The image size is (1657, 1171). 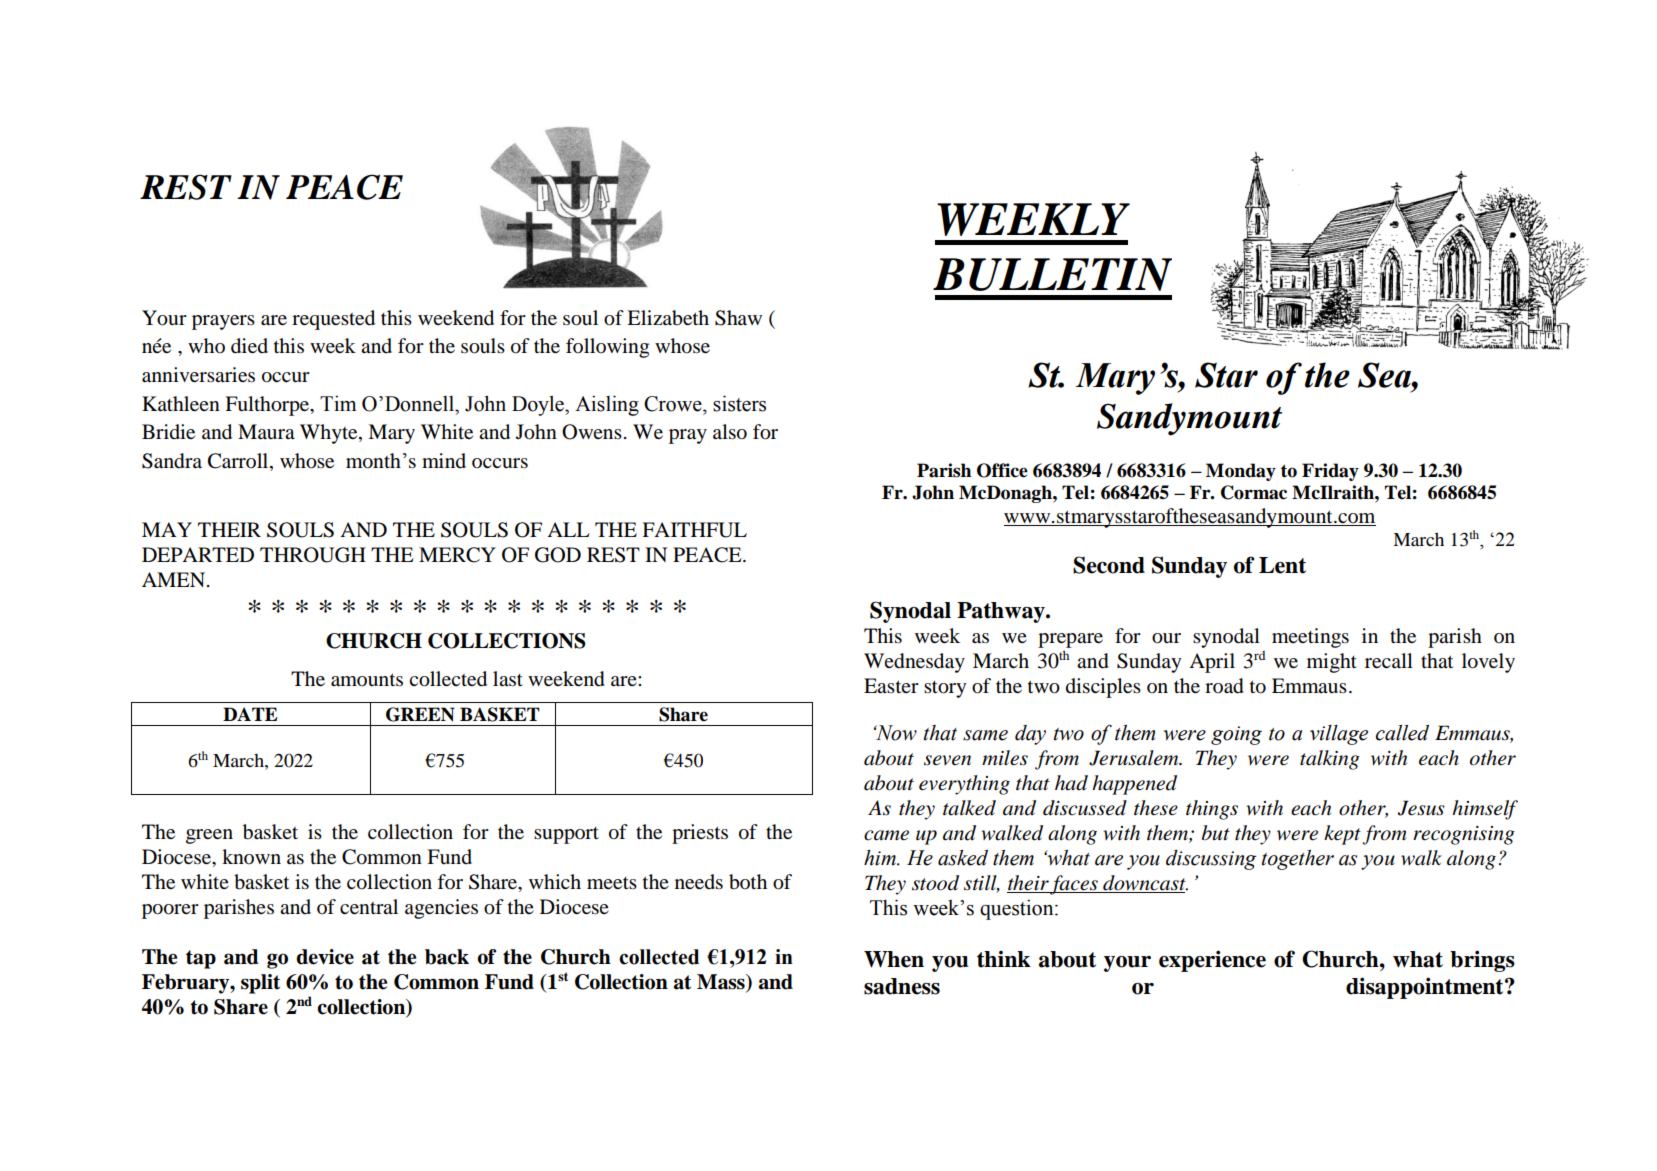 I want to click on BULLETIN, so click(x=1052, y=274).
